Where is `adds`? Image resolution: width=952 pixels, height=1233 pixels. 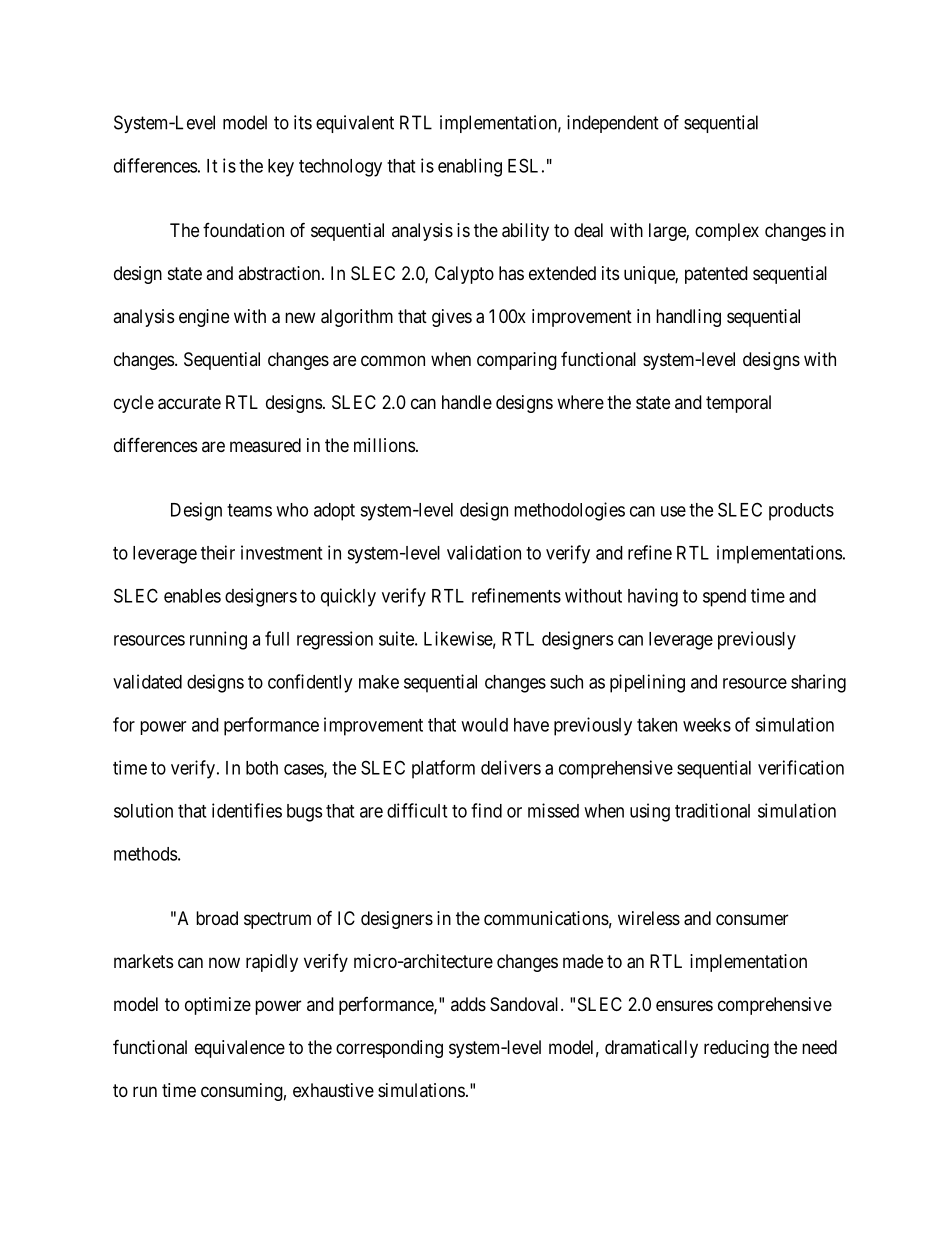
adds is located at coordinates (468, 1004).
